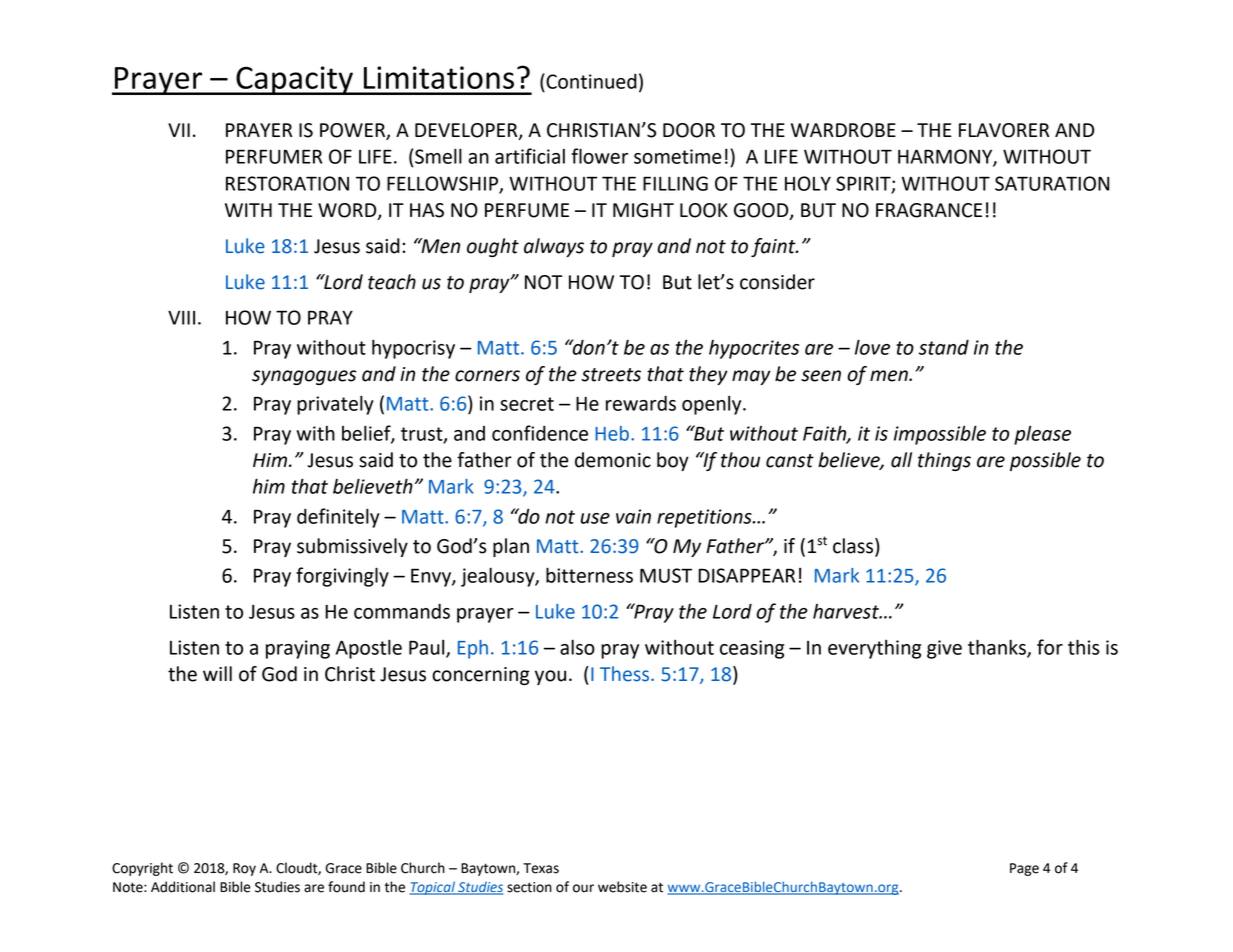  I want to click on Continued, so click(590, 81).
